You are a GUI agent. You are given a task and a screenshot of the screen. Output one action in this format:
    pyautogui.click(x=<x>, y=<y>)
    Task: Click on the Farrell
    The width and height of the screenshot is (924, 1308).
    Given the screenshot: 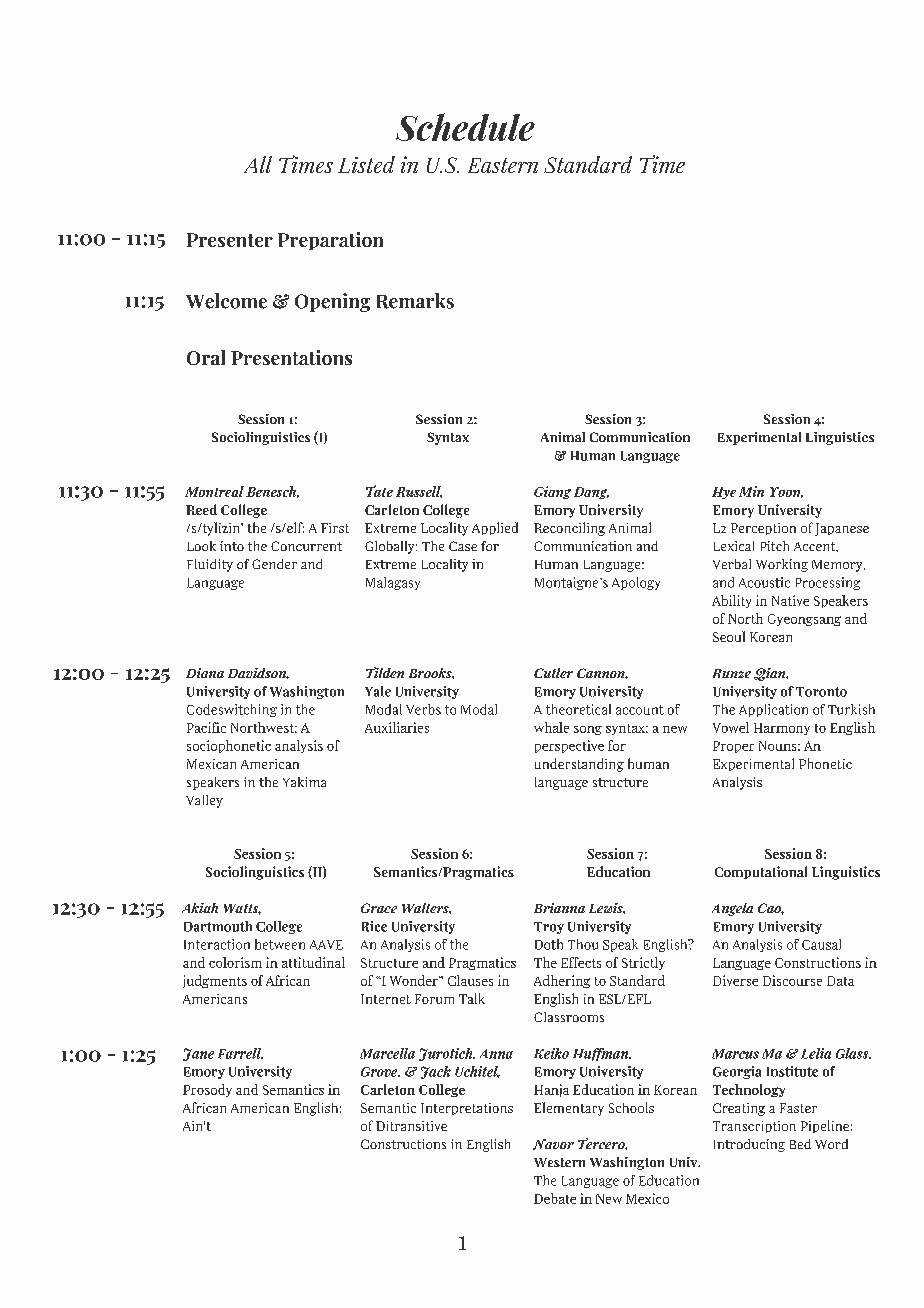 What is the action you would take?
    pyautogui.click(x=240, y=1053)
